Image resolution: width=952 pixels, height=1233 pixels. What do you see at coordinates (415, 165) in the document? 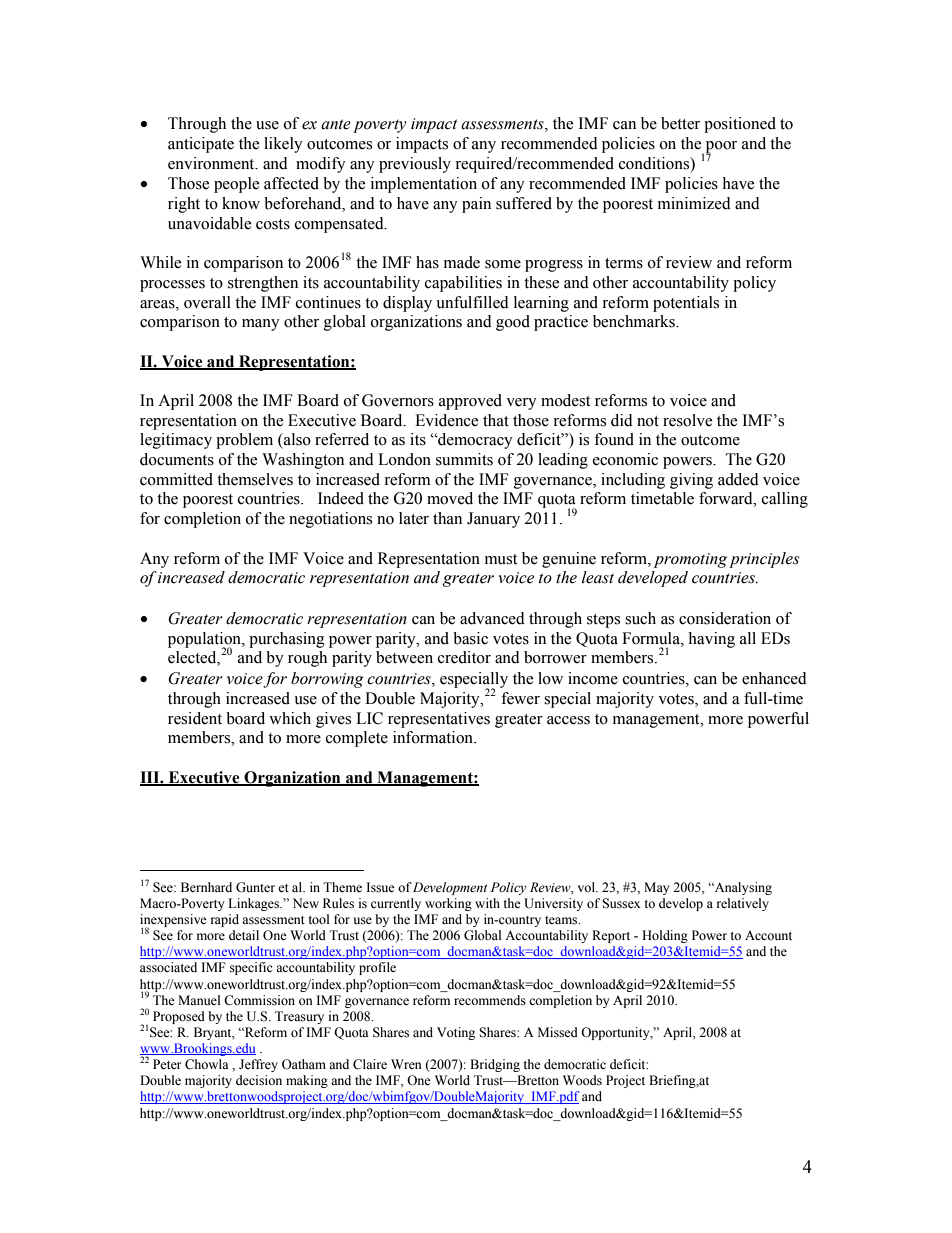
I see `previously` at bounding box center [415, 165].
